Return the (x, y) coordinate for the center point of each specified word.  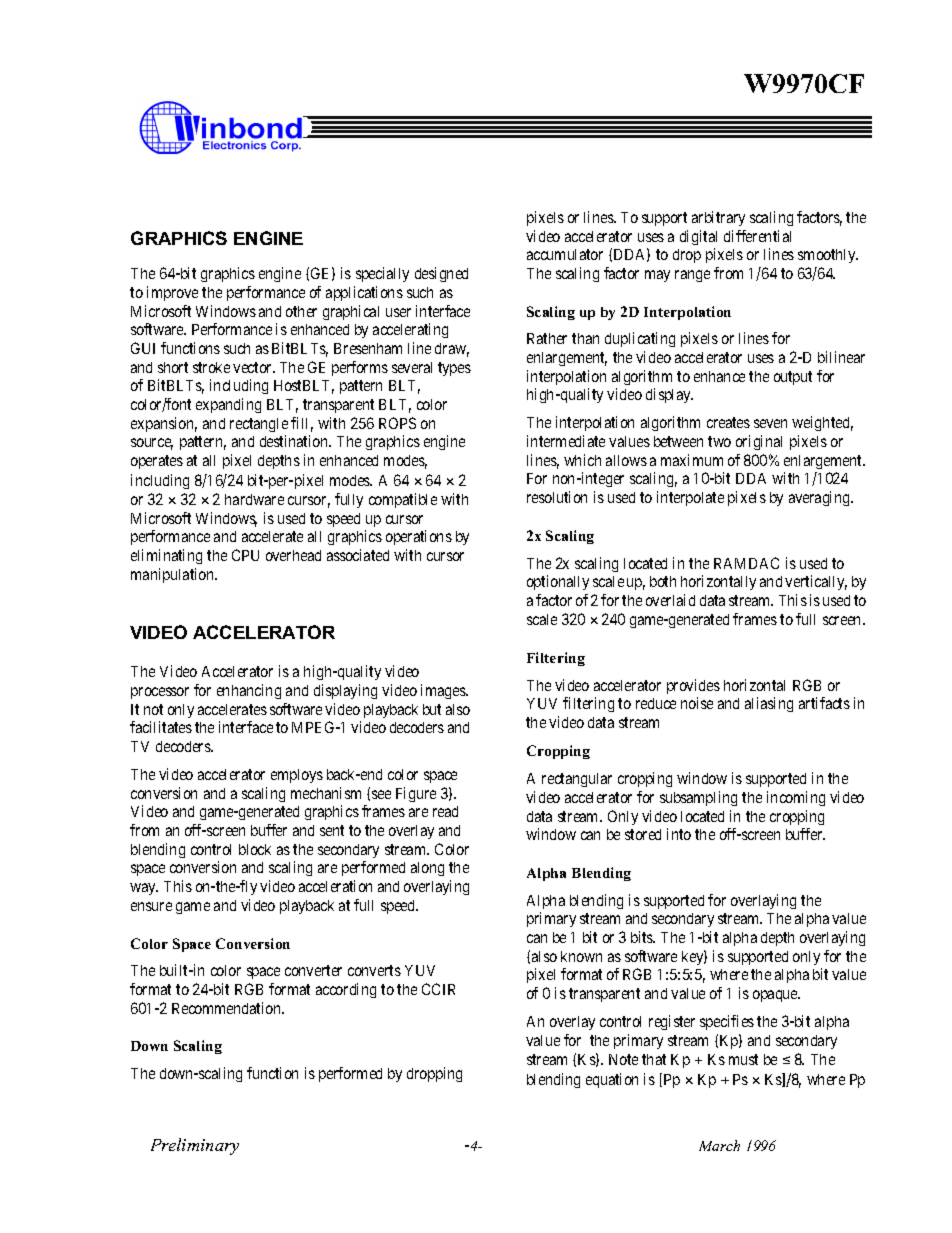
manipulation (174, 575)
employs (297, 776)
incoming (796, 798)
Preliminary (195, 1146)
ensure (151, 906)
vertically (816, 582)
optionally (558, 582)
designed (441, 274)
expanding (228, 405)
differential (757, 236)
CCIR (438, 989)
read (445, 811)
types (454, 369)
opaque (776, 996)
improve (172, 293)
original (759, 442)
